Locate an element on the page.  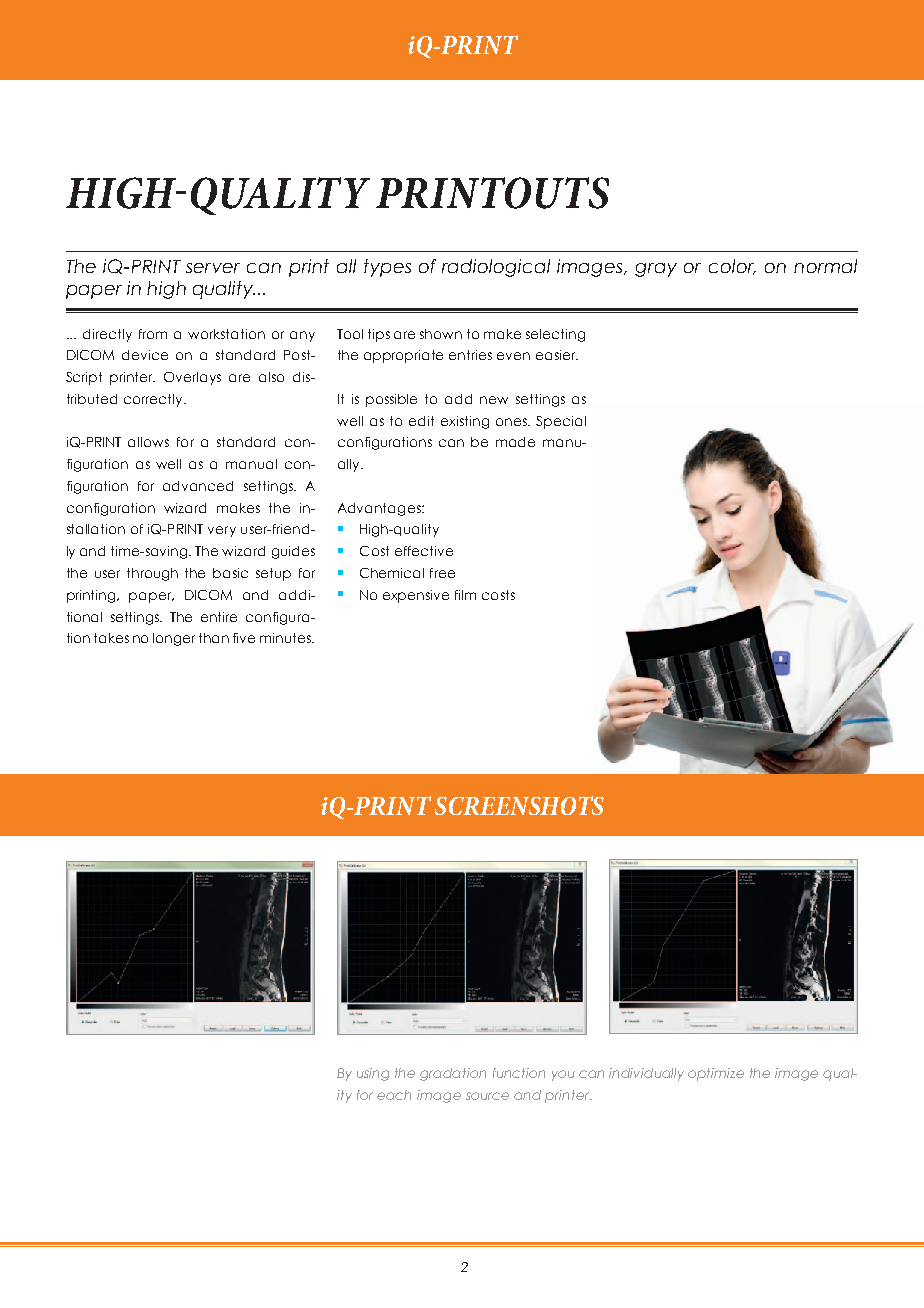
using is located at coordinates (373, 1074).
